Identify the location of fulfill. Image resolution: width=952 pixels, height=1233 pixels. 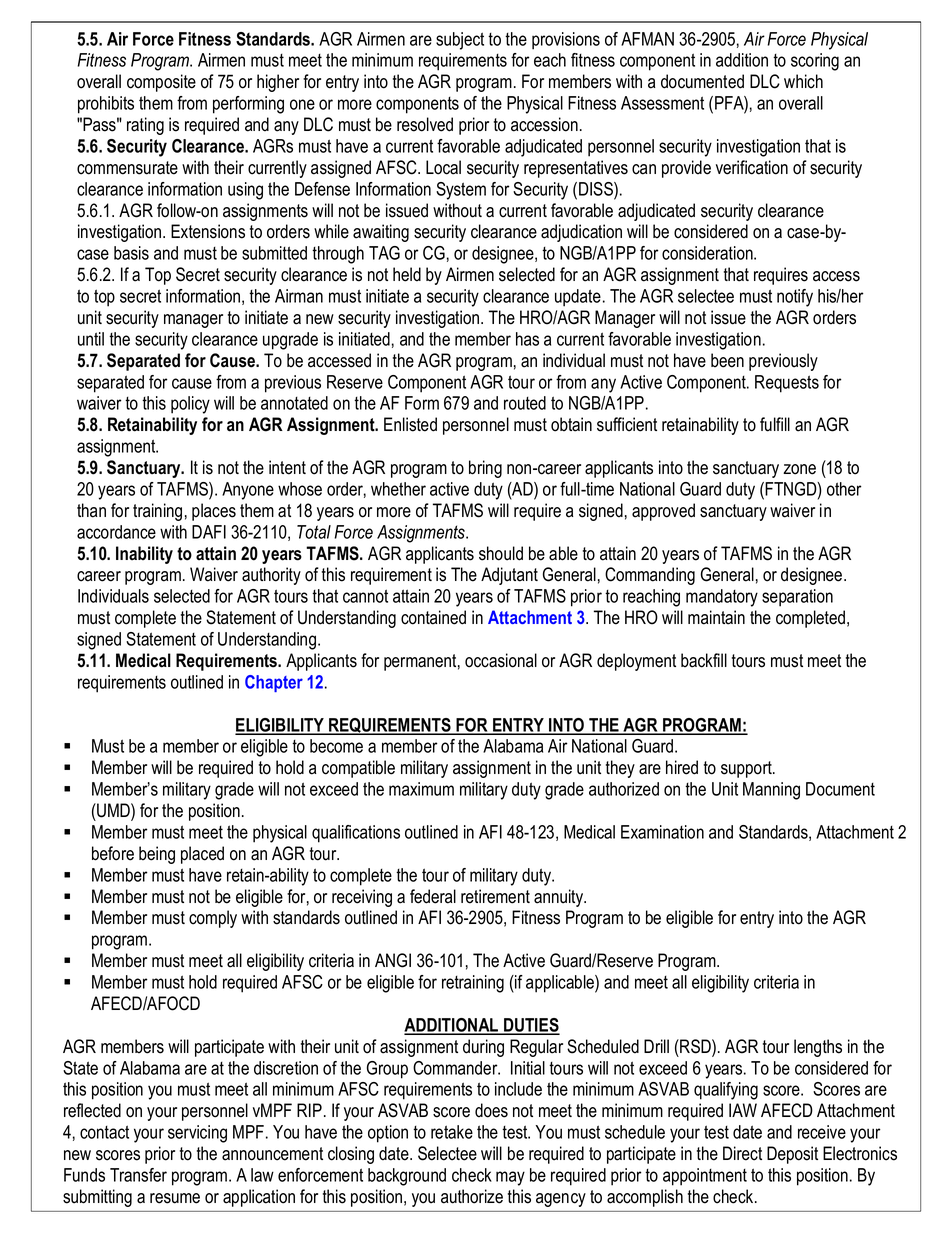
(775, 424).
